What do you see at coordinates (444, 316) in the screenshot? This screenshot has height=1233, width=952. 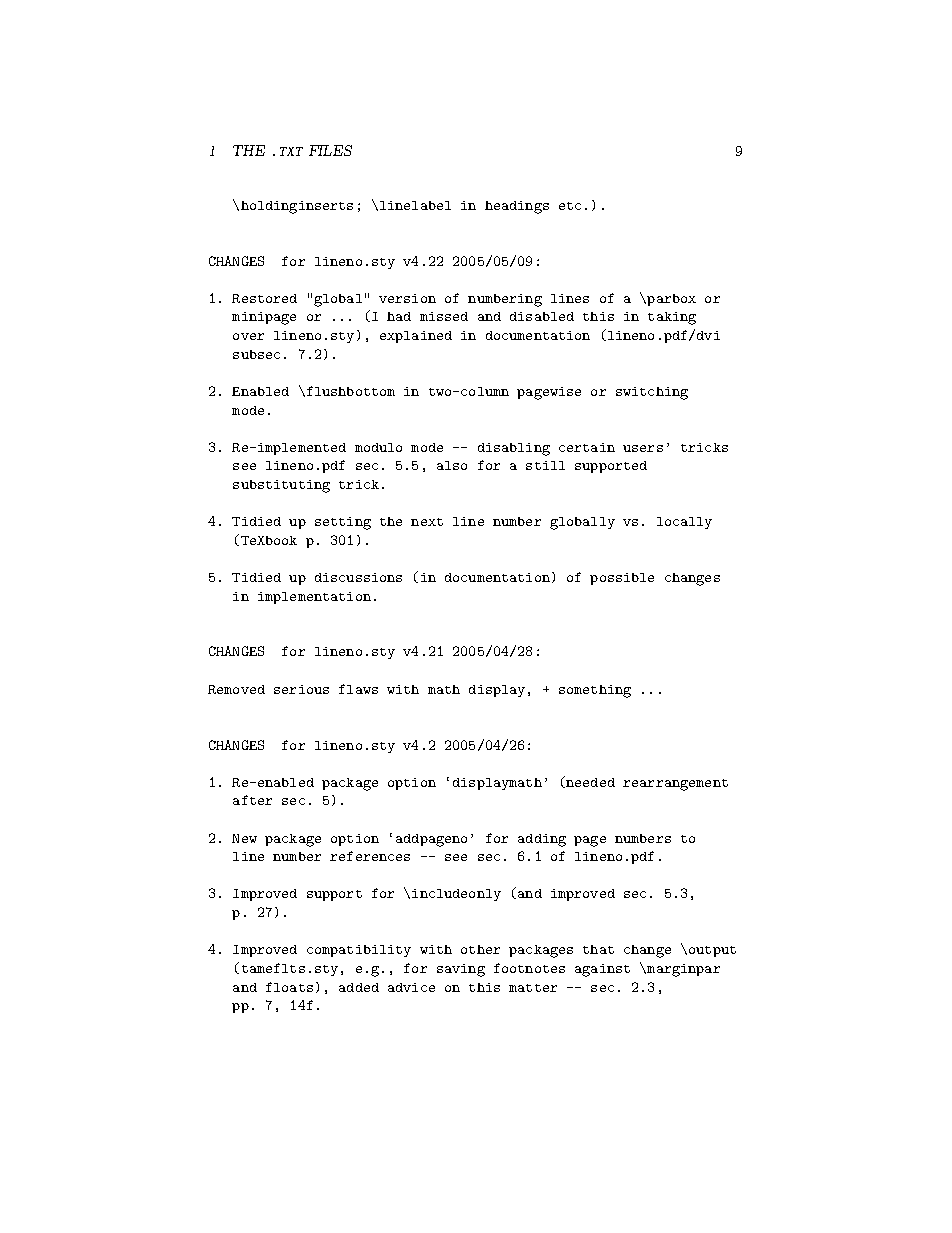 I see `missed` at bounding box center [444, 316].
